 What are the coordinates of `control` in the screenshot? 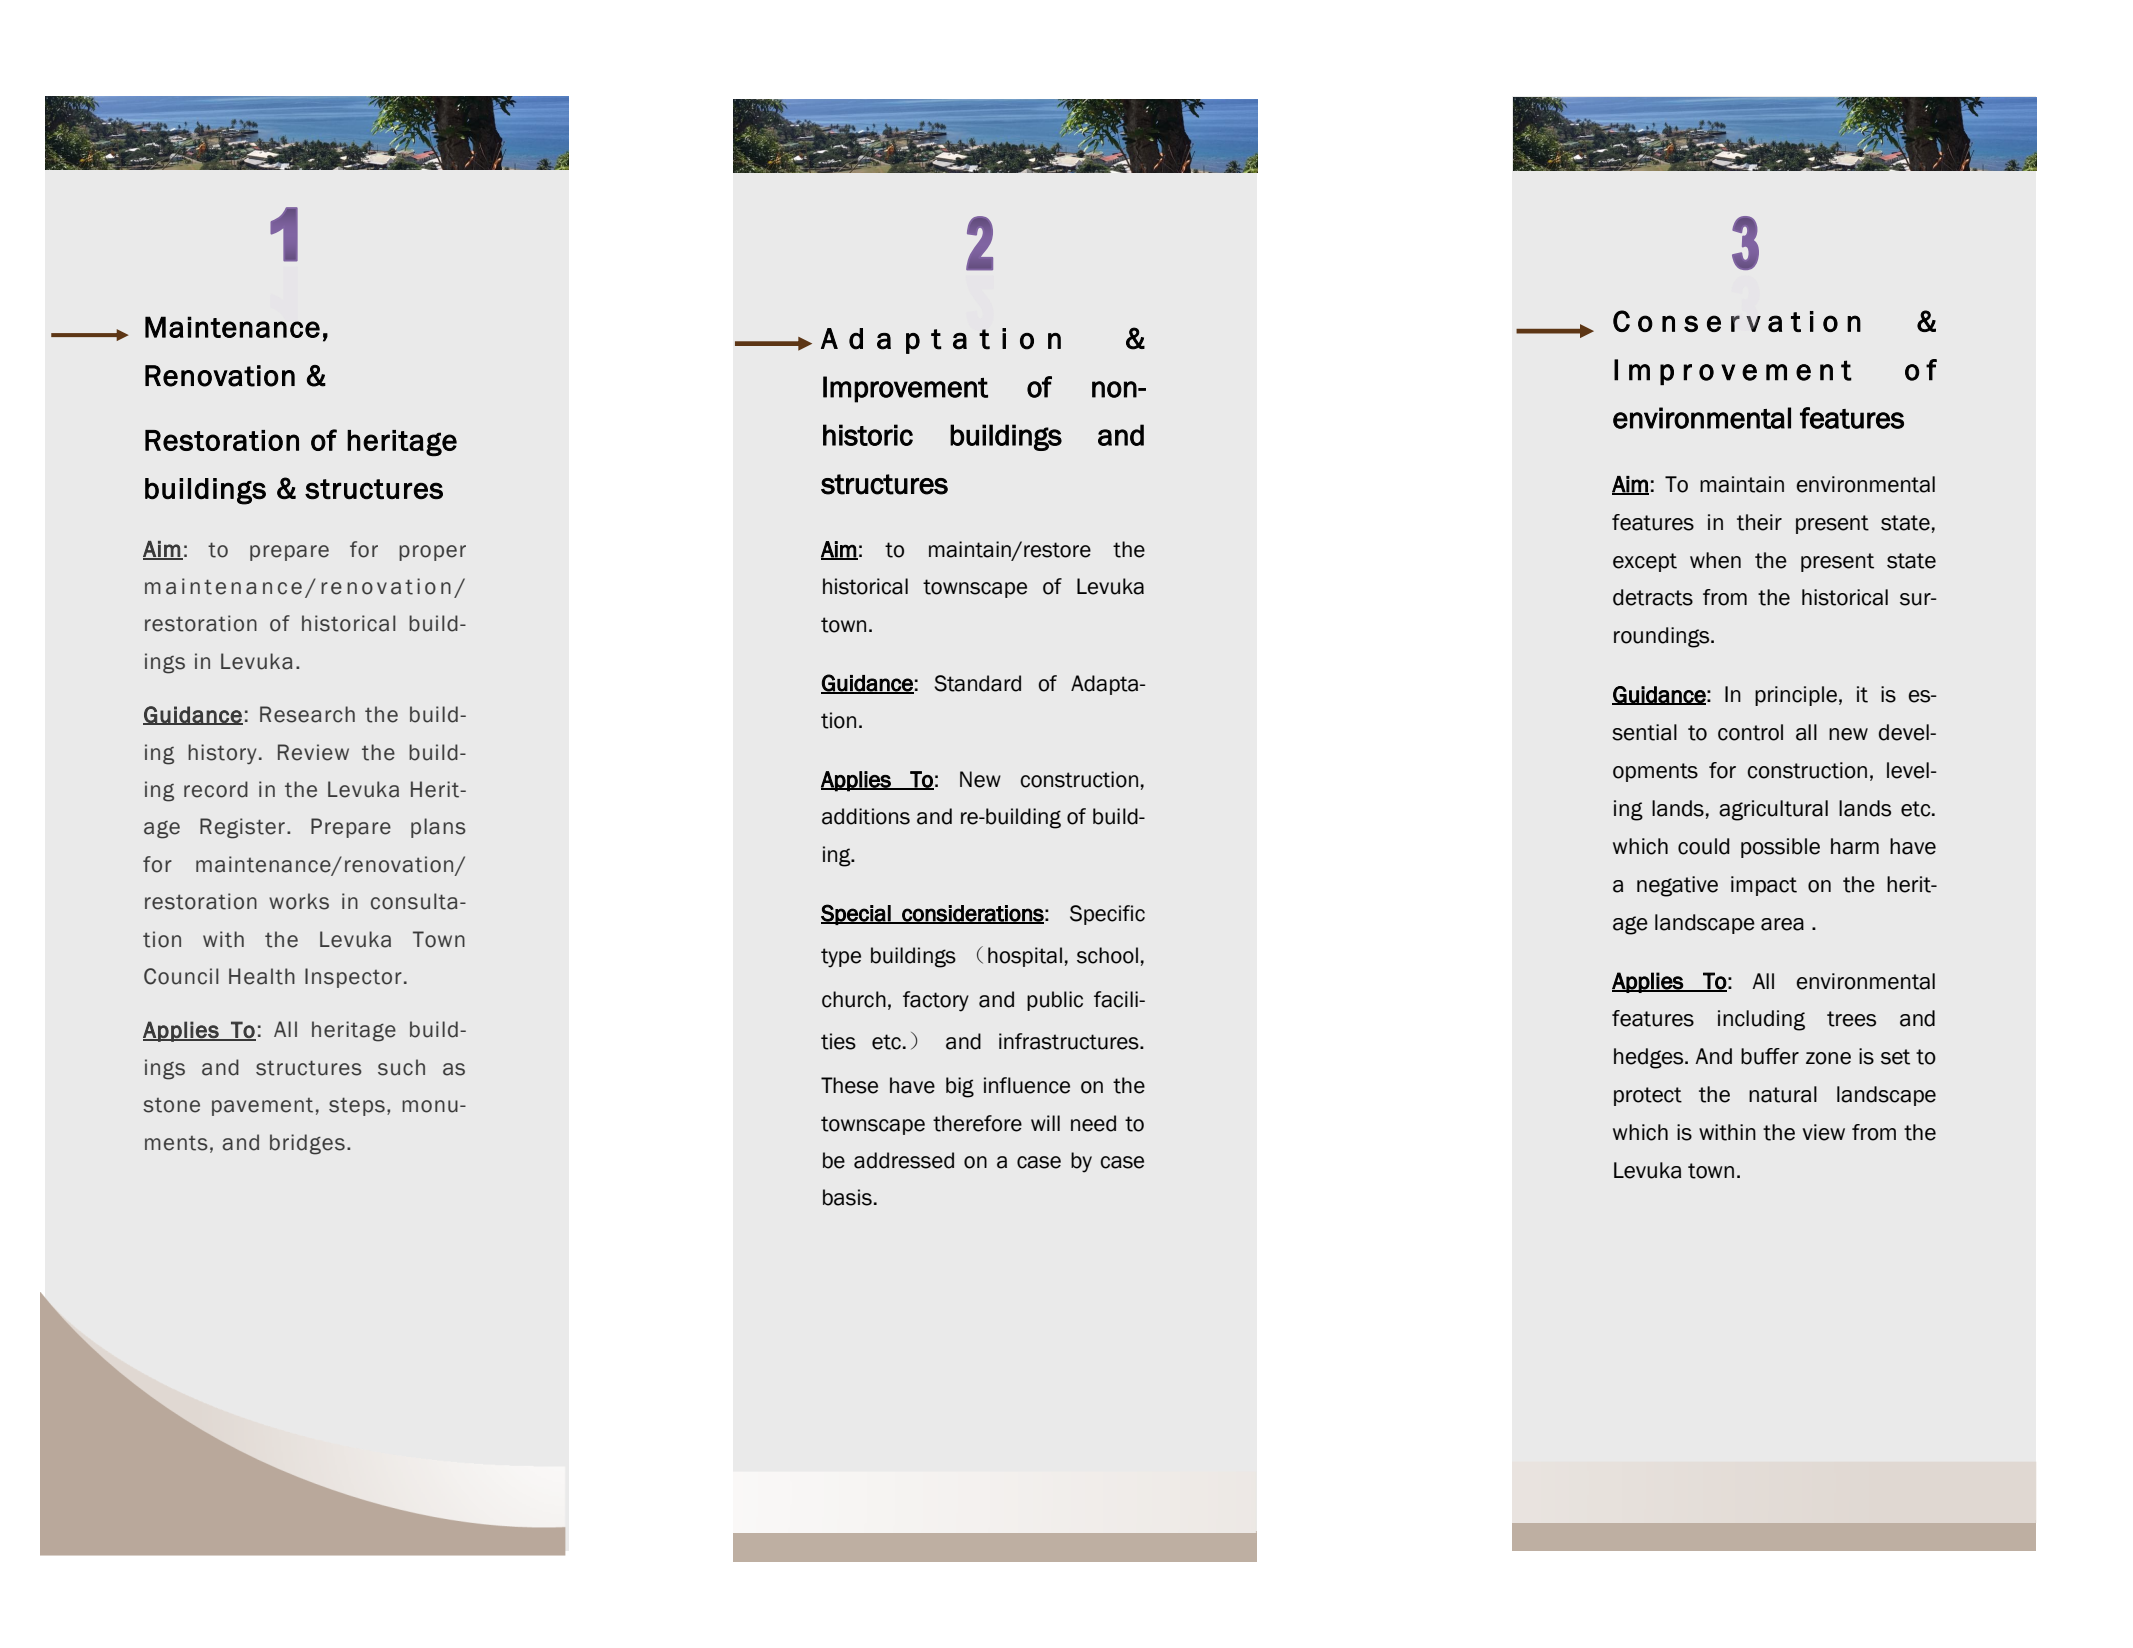 It's located at (1750, 732).
